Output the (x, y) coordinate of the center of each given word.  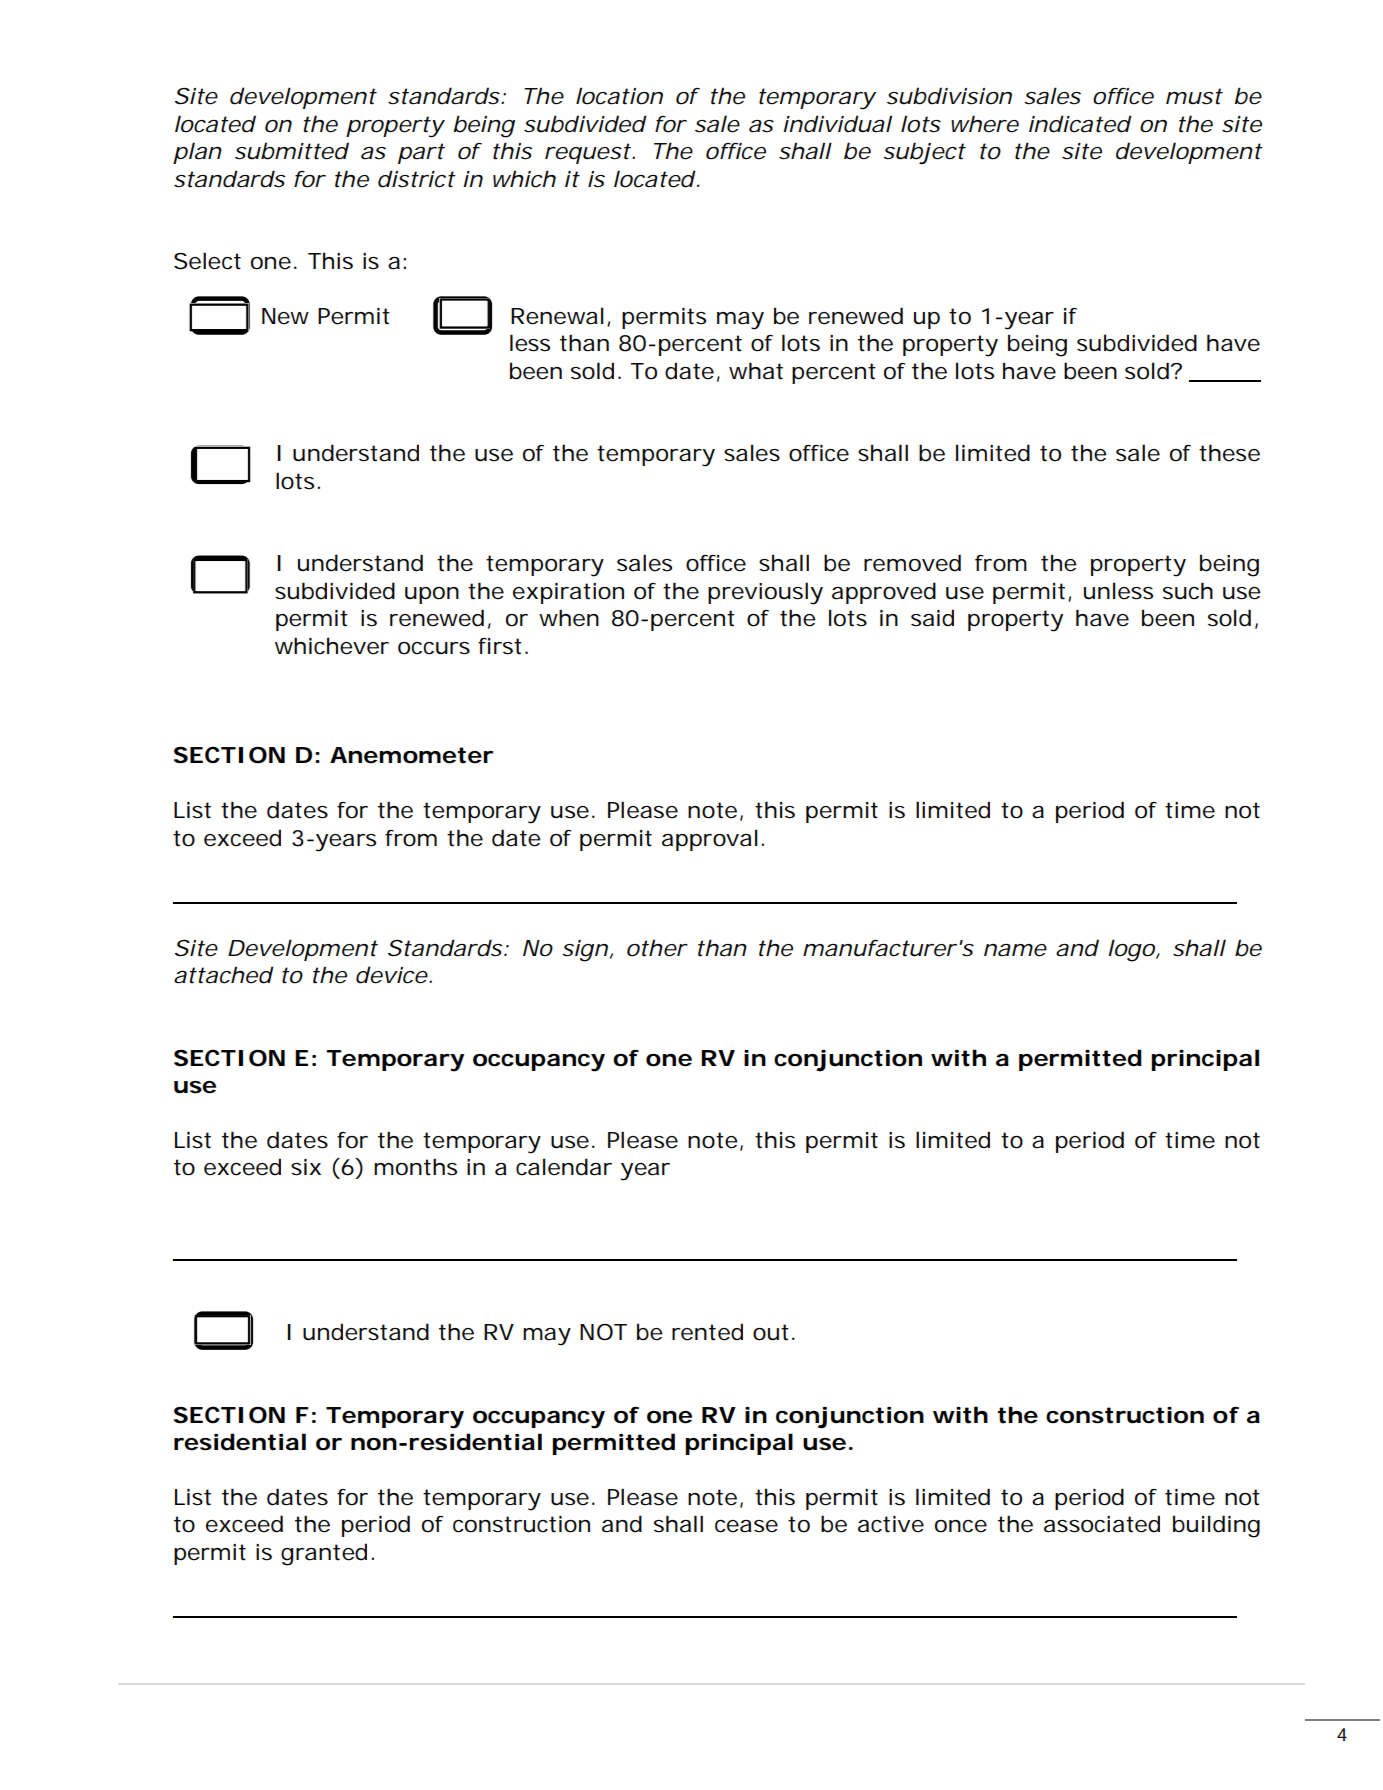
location (619, 96)
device (392, 975)
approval (710, 840)
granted (324, 1554)
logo (1132, 950)
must (1194, 96)
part (421, 153)
